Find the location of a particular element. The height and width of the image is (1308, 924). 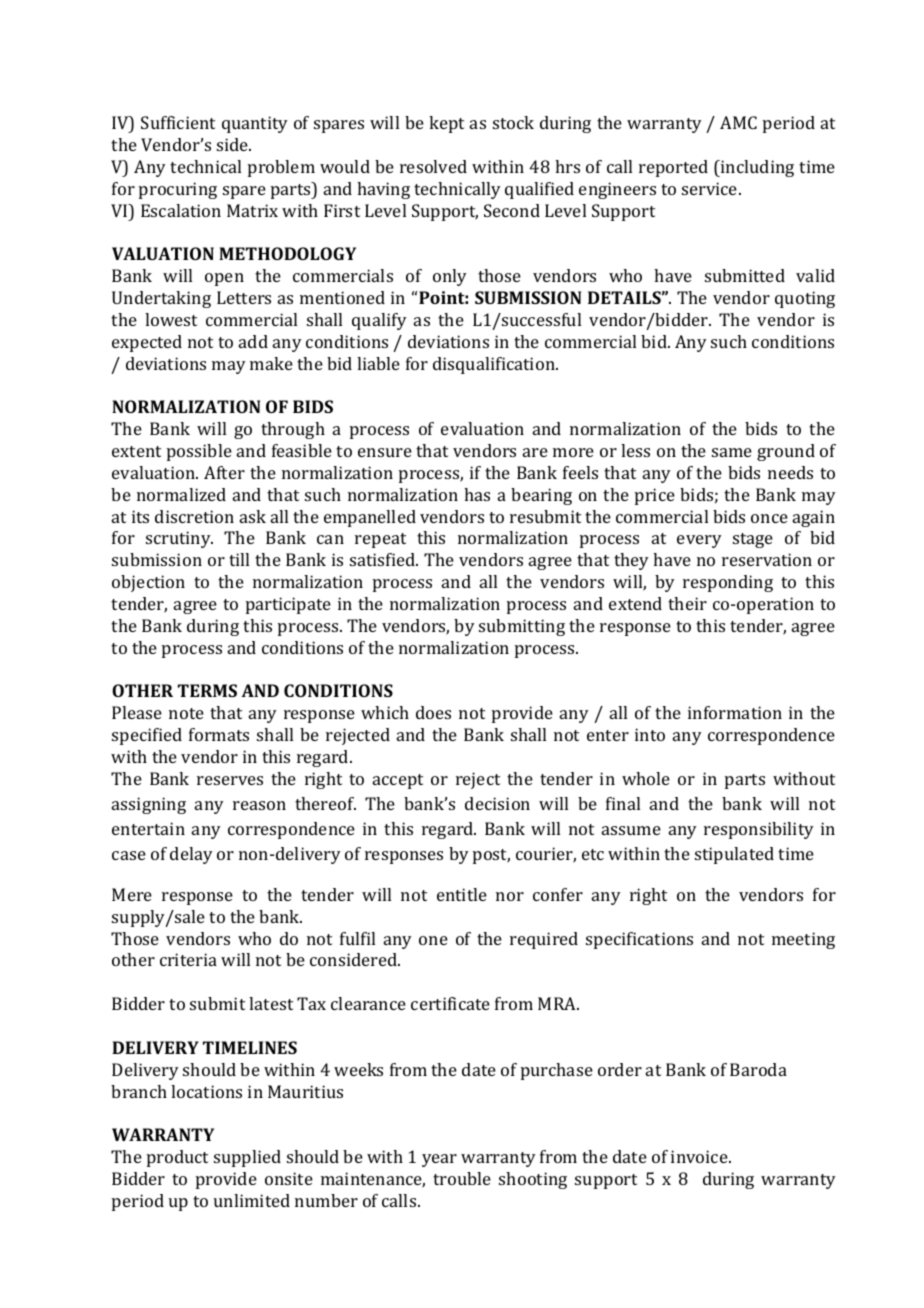

Sufficient is located at coordinates (178, 122).
